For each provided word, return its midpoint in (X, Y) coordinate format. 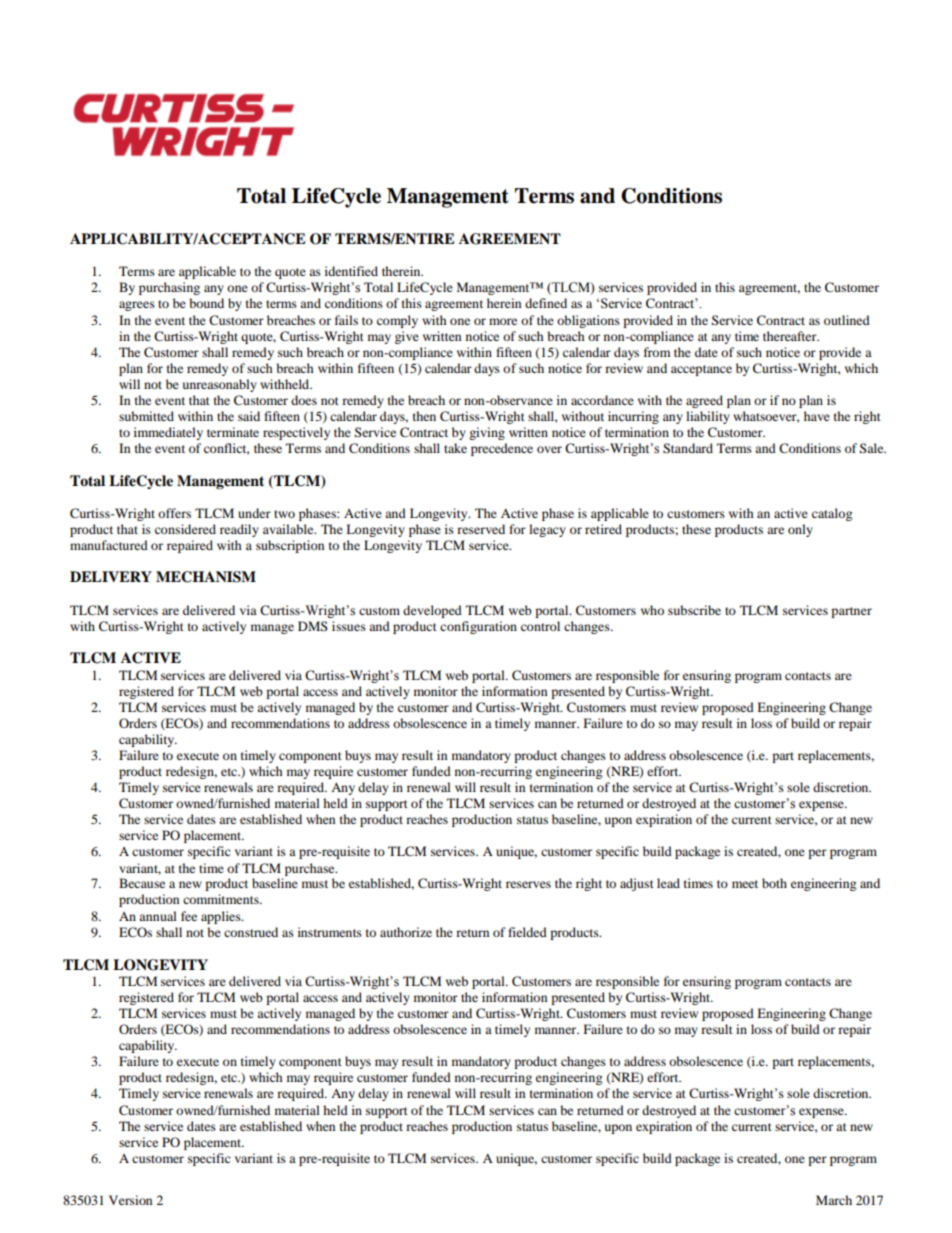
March (834, 1200)
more (503, 321)
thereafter (791, 336)
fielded (527, 932)
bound (206, 303)
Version (130, 1200)
